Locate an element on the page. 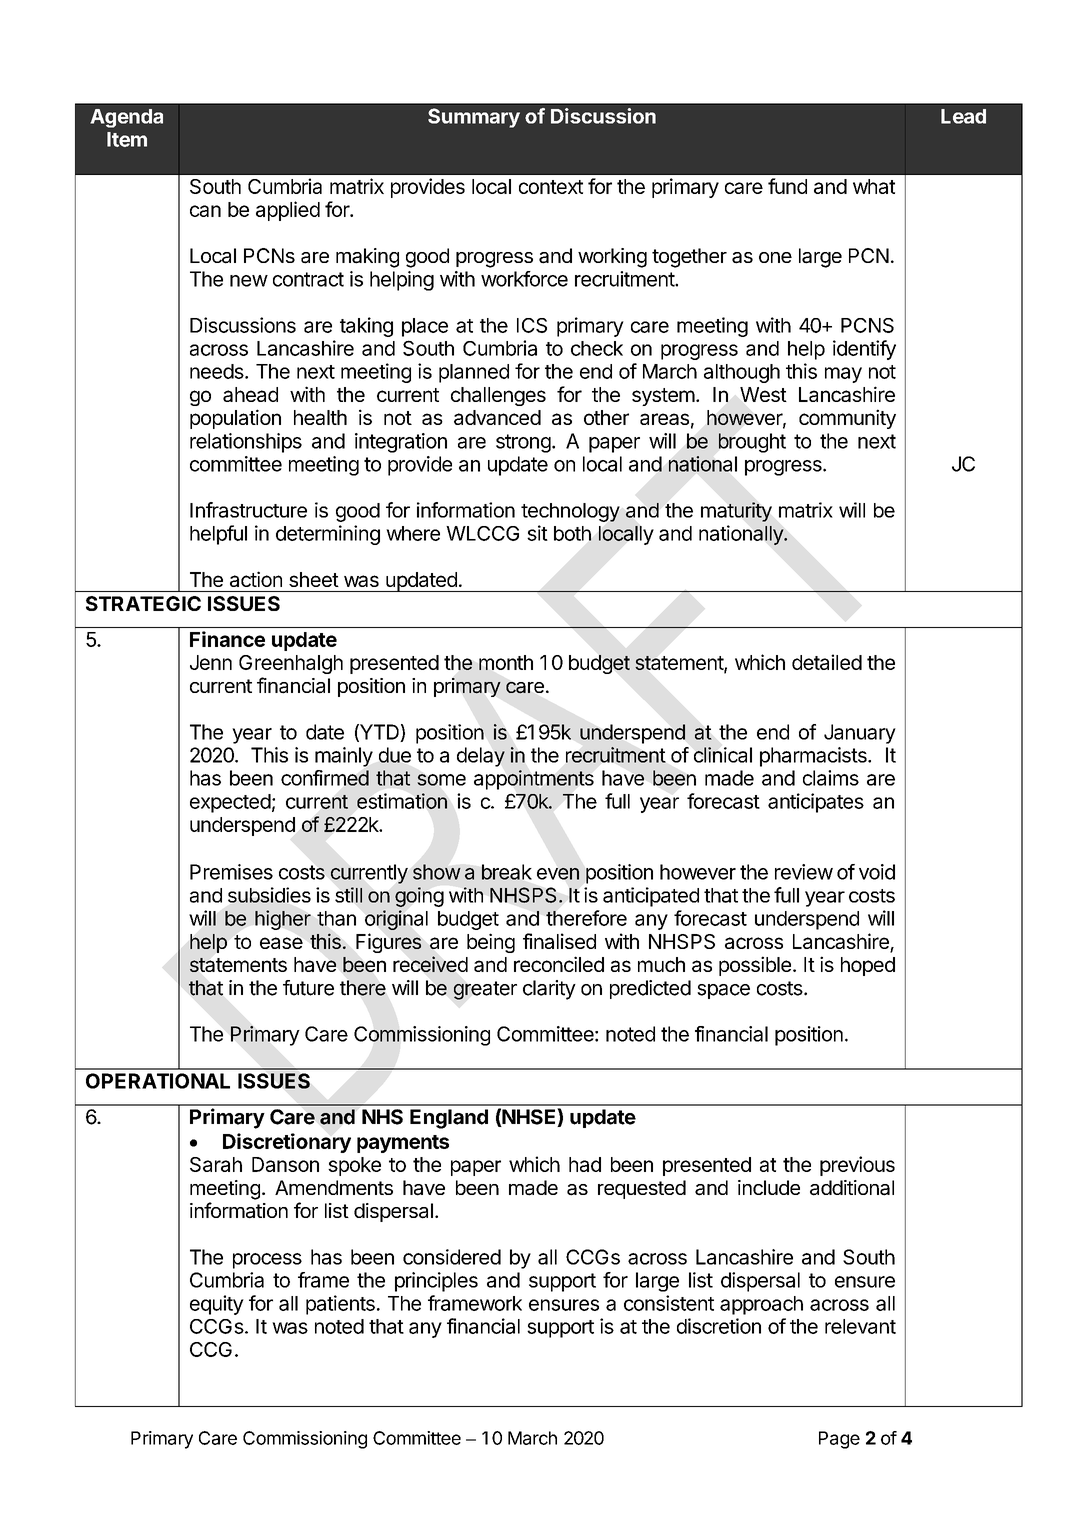 The height and width of the image is (1539, 1089). action is located at coordinates (256, 579).
